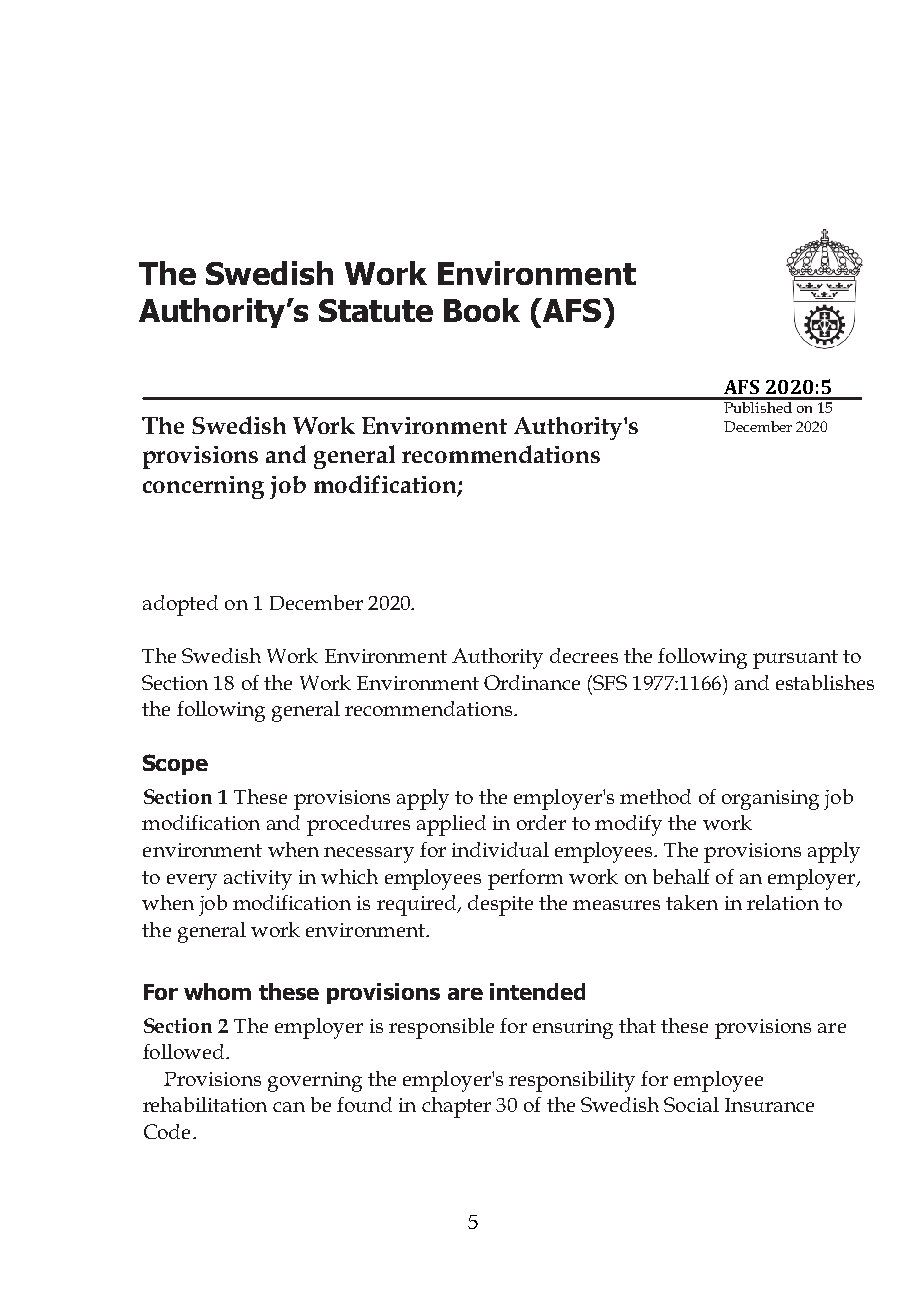 The width and height of the document is (924, 1314). Describe the element at coordinates (825, 682) in the document. I see `establishes` at that location.
